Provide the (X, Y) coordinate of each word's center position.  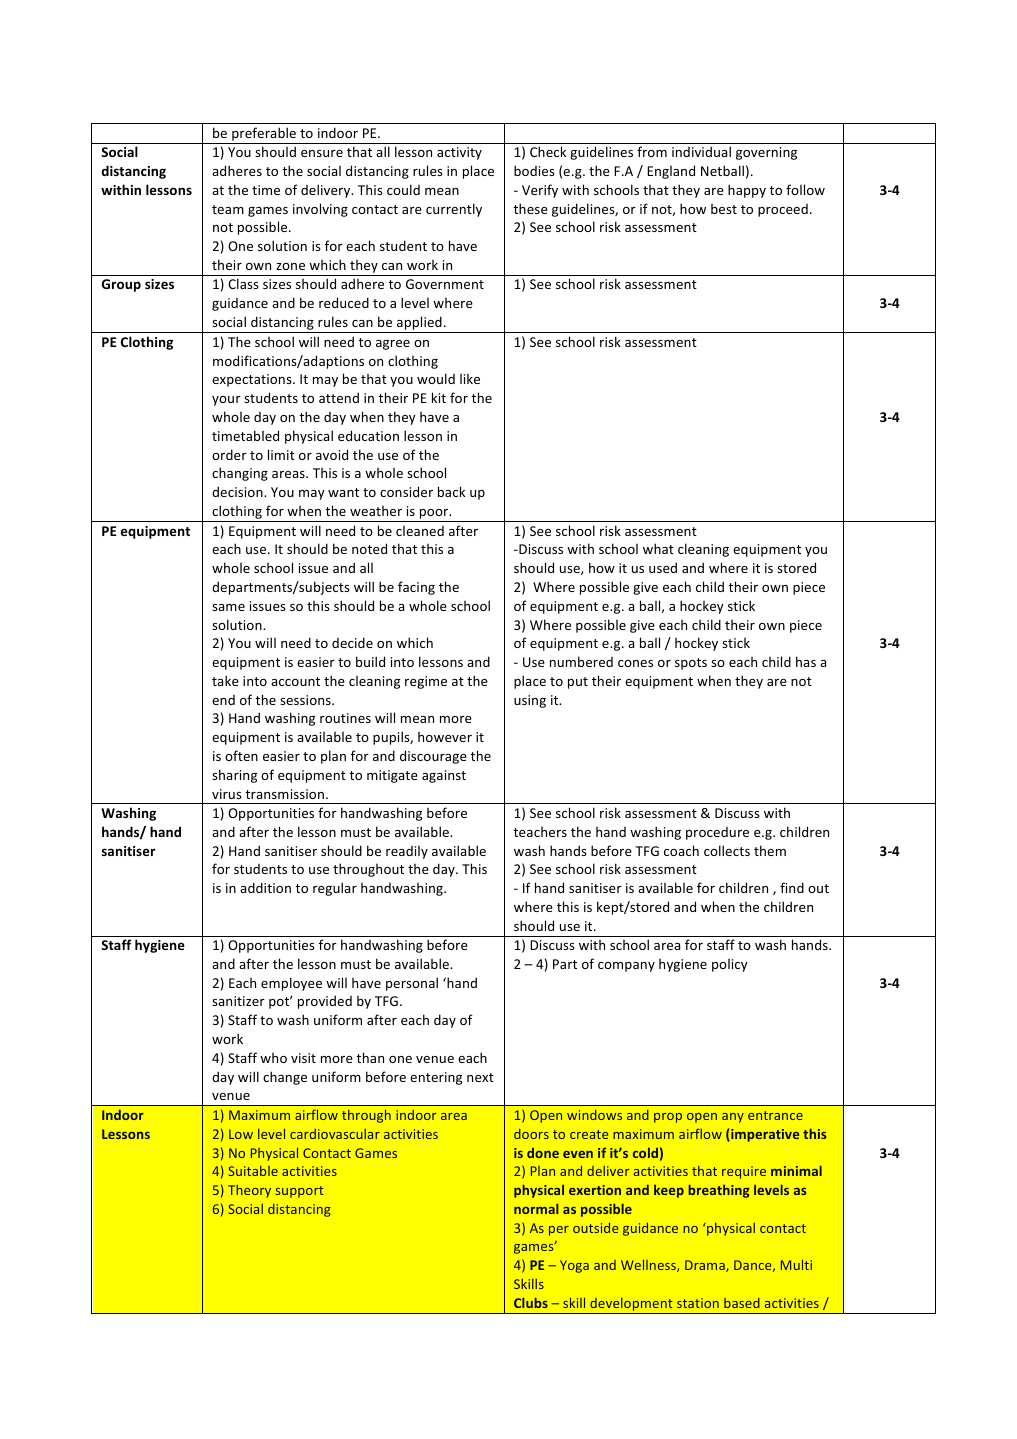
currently (454, 210)
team (228, 209)
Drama (706, 1266)
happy (747, 191)
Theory (249, 1191)
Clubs (531, 1302)
